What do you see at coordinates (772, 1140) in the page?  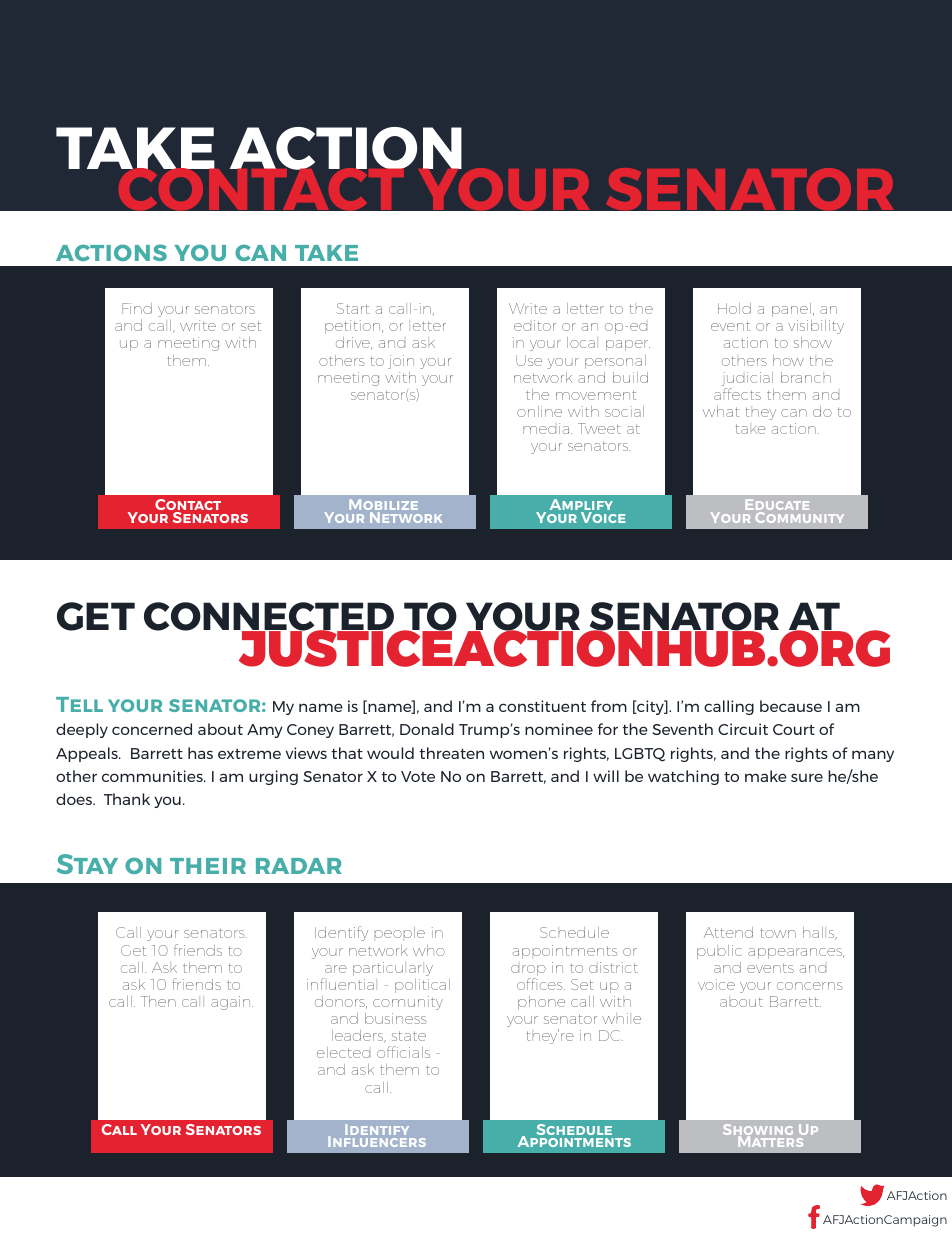 I see `Matters` at bounding box center [772, 1140].
